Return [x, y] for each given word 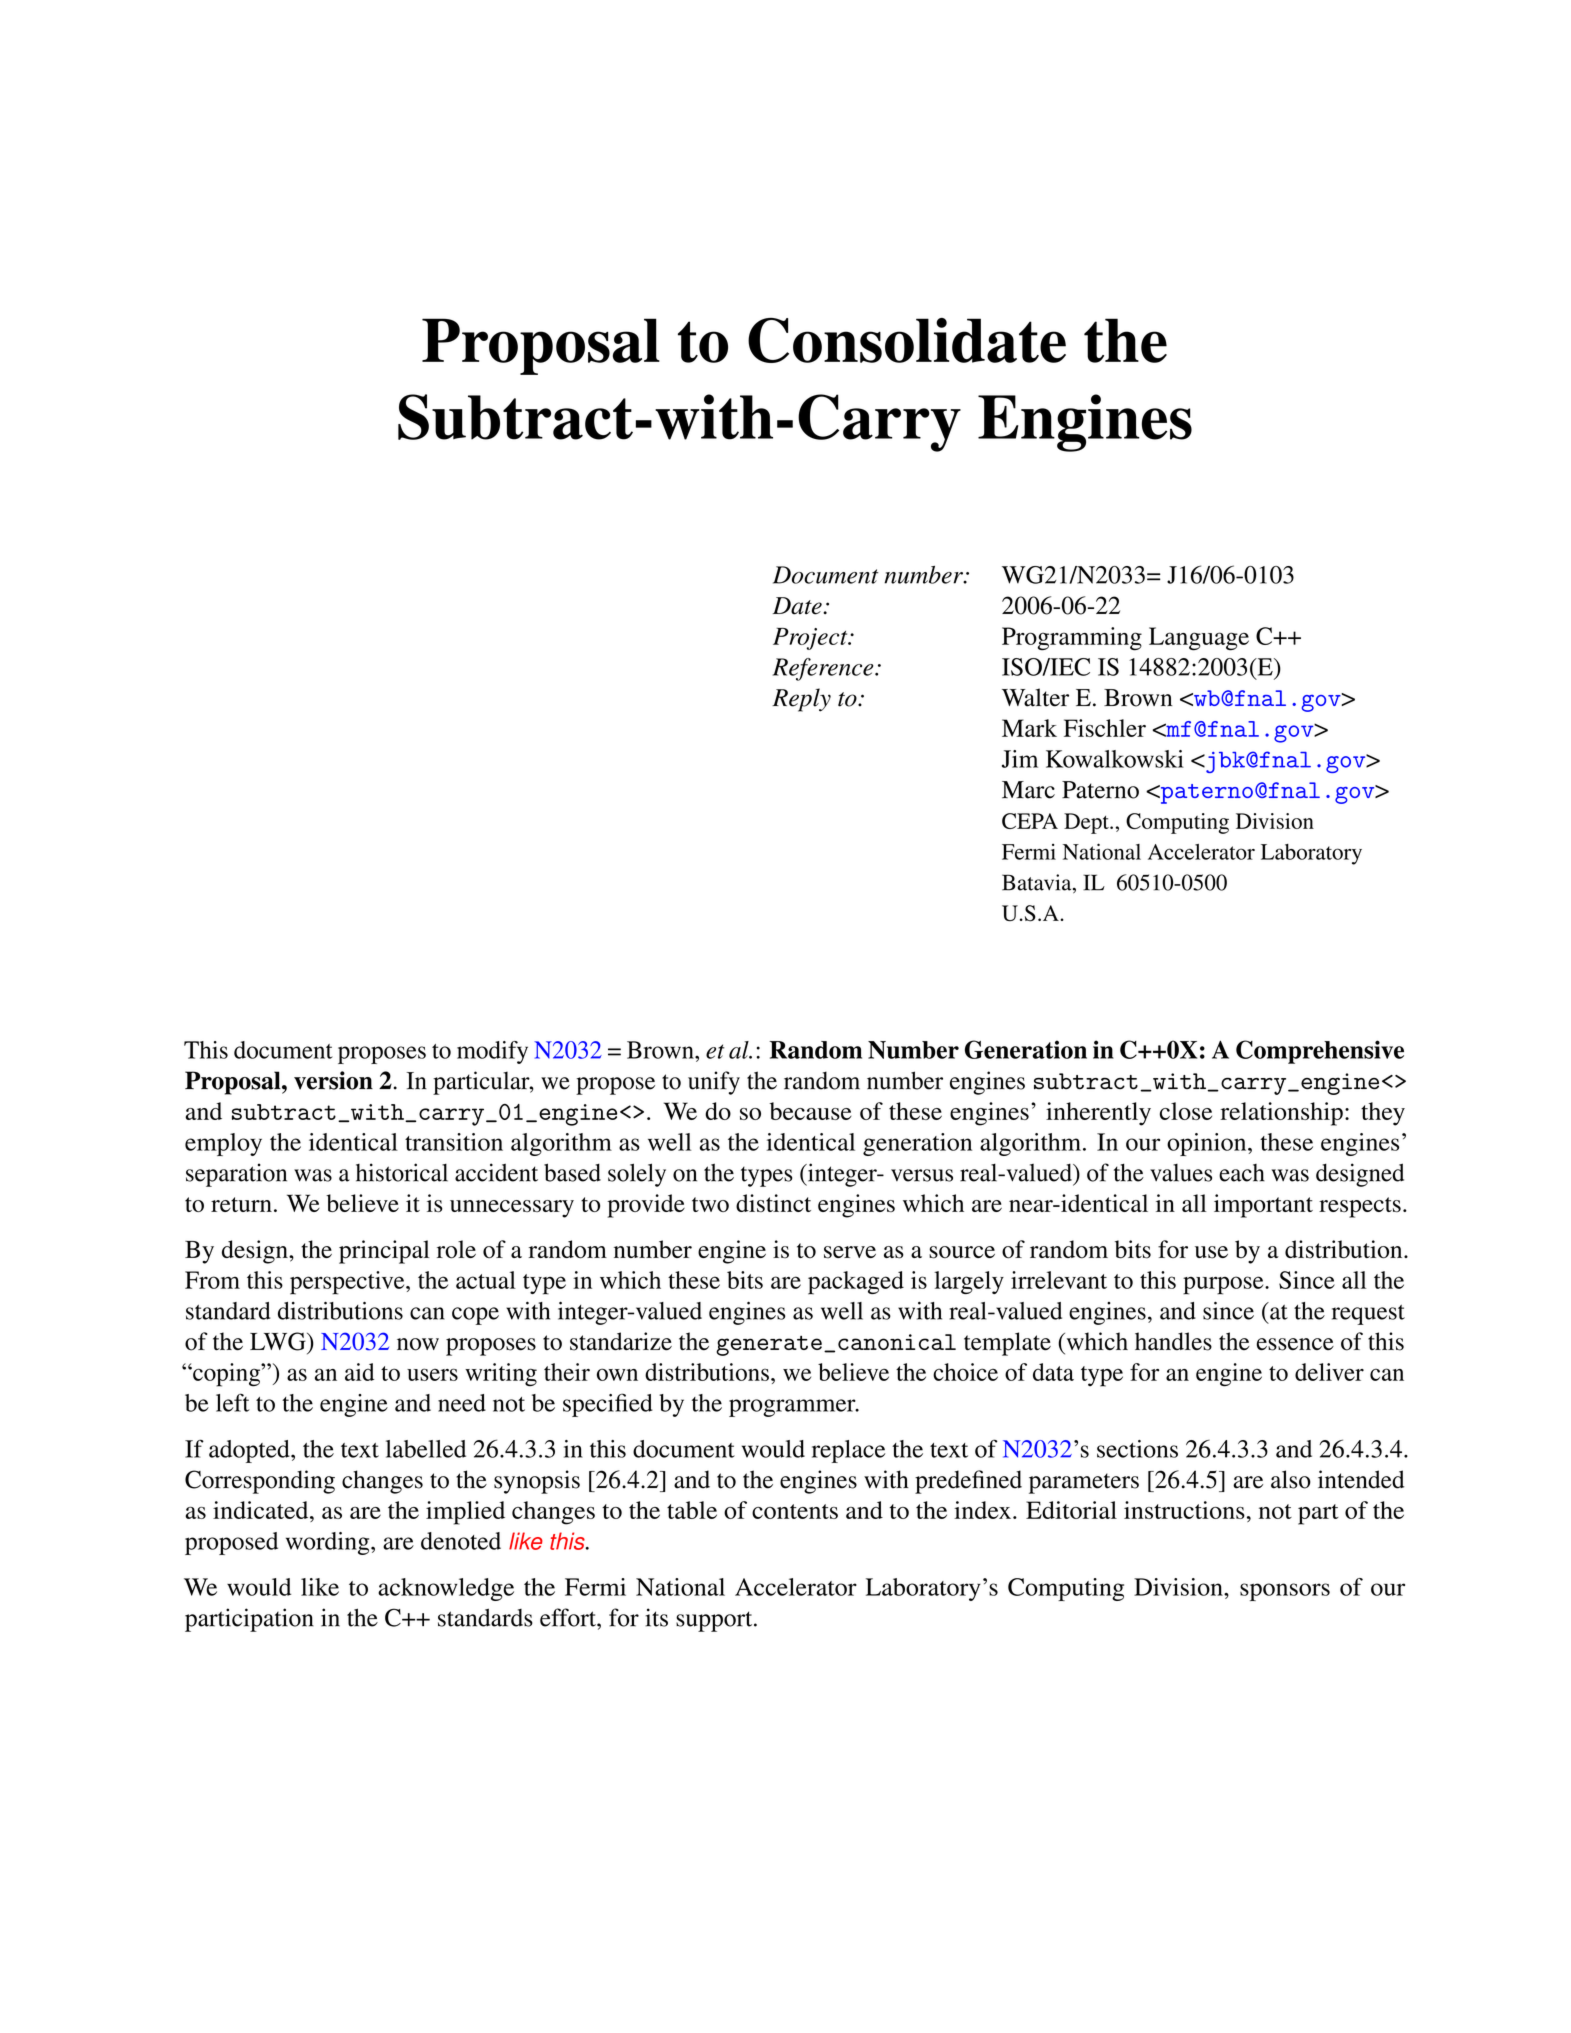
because [810, 1111]
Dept [1087, 823]
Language [1199, 639]
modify [492, 1052]
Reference [824, 669]
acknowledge [446, 1589]
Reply [801, 700]
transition [454, 1142]
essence [1295, 1344]
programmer [793, 1408]
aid [359, 1372]
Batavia [1038, 883]
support [715, 1621]
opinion [1208, 1144]
